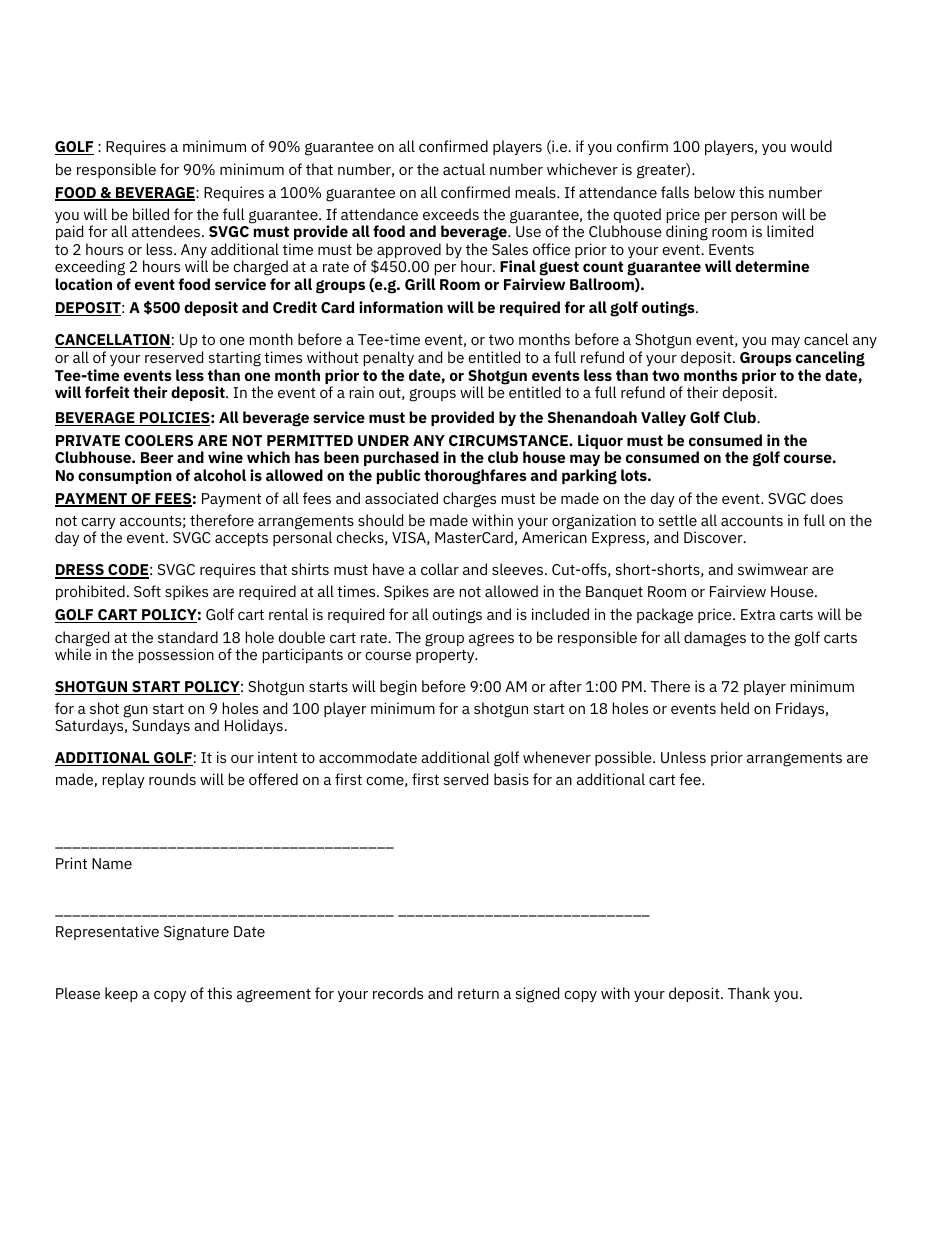 The image size is (952, 1233). Describe the element at coordinates (735, 708) in the document. I see `held` at that location.
